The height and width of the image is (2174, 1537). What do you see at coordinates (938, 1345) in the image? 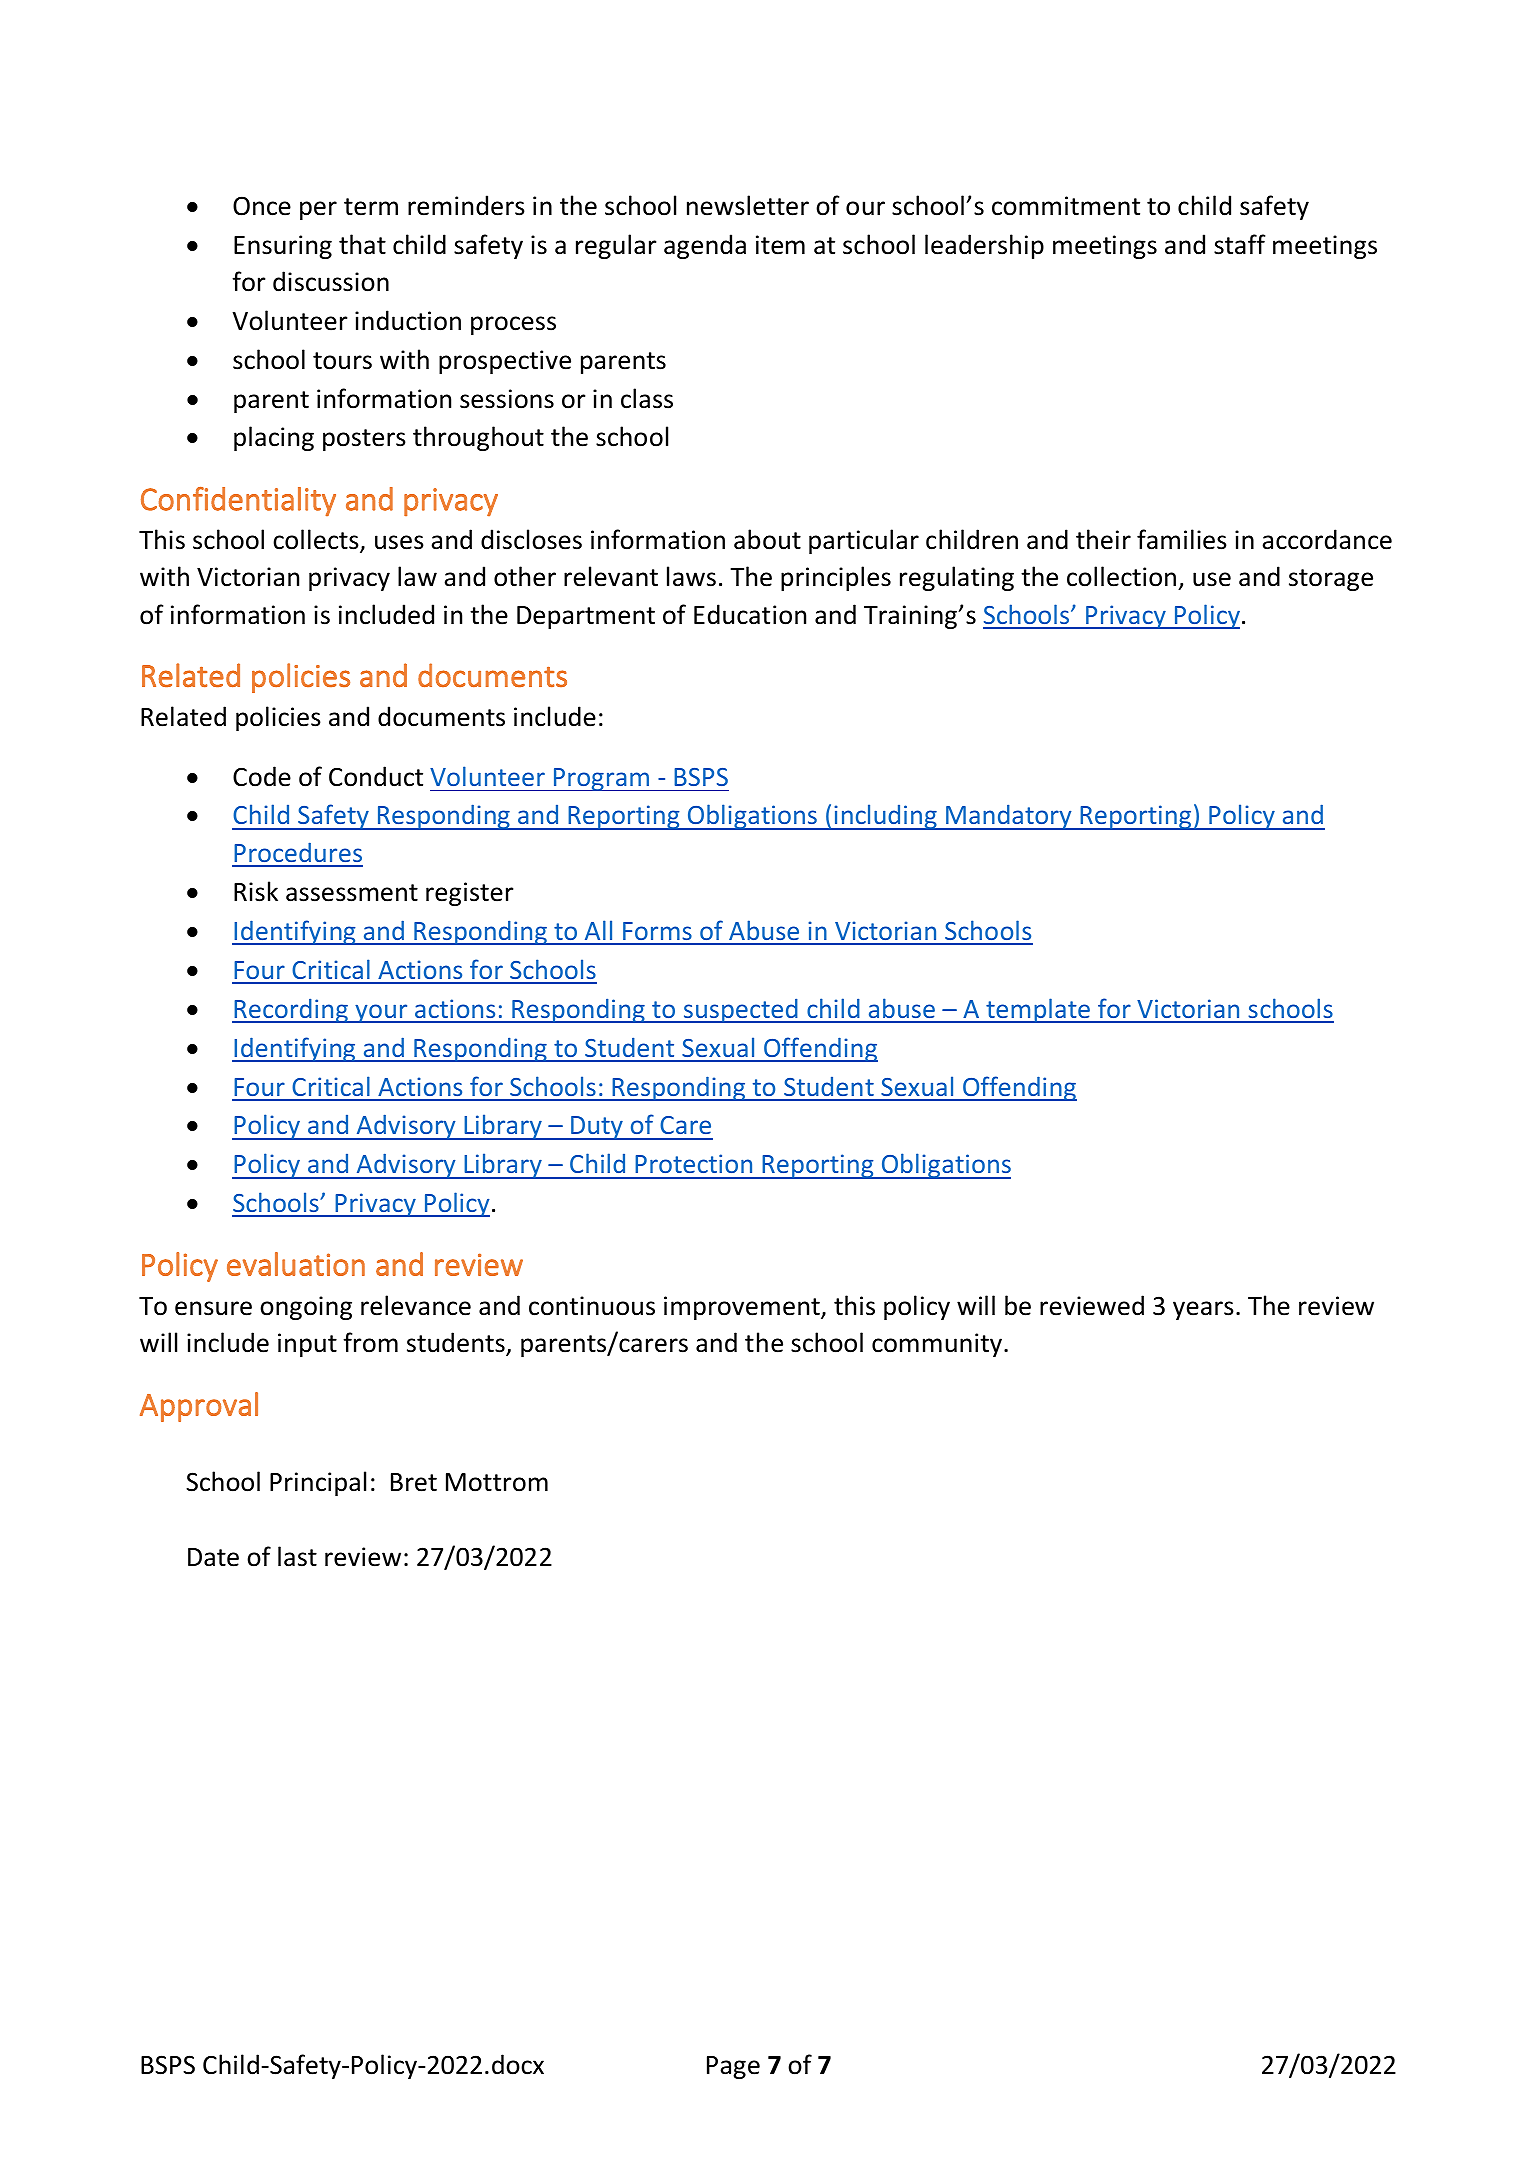
I see `community` at bounding box center [938, 1345].
